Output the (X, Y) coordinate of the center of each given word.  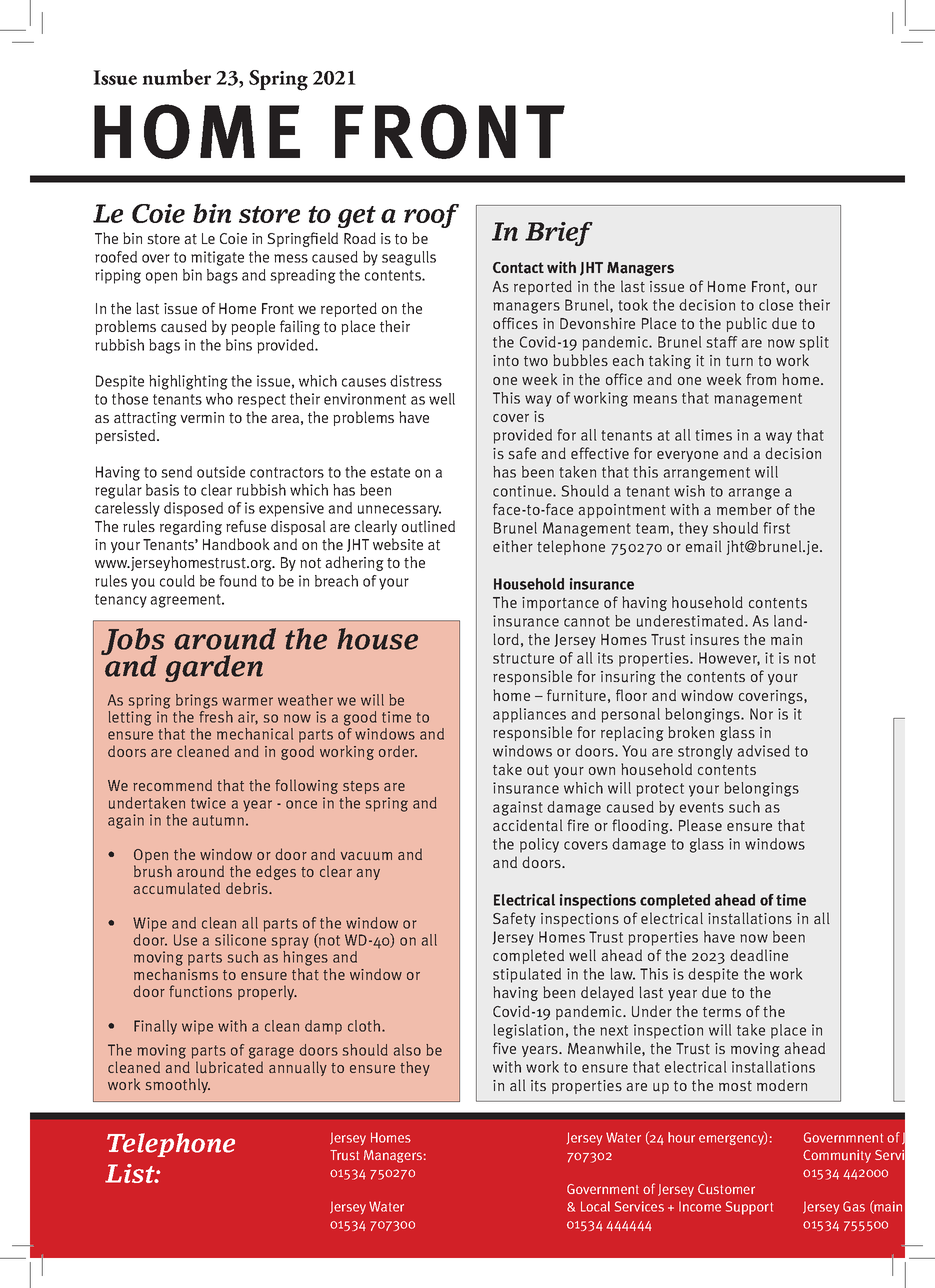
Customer (726, 1189)
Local (595, 1206)
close (776, 305)
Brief (559, 234)
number (176, 77)
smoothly (178, 1085)
